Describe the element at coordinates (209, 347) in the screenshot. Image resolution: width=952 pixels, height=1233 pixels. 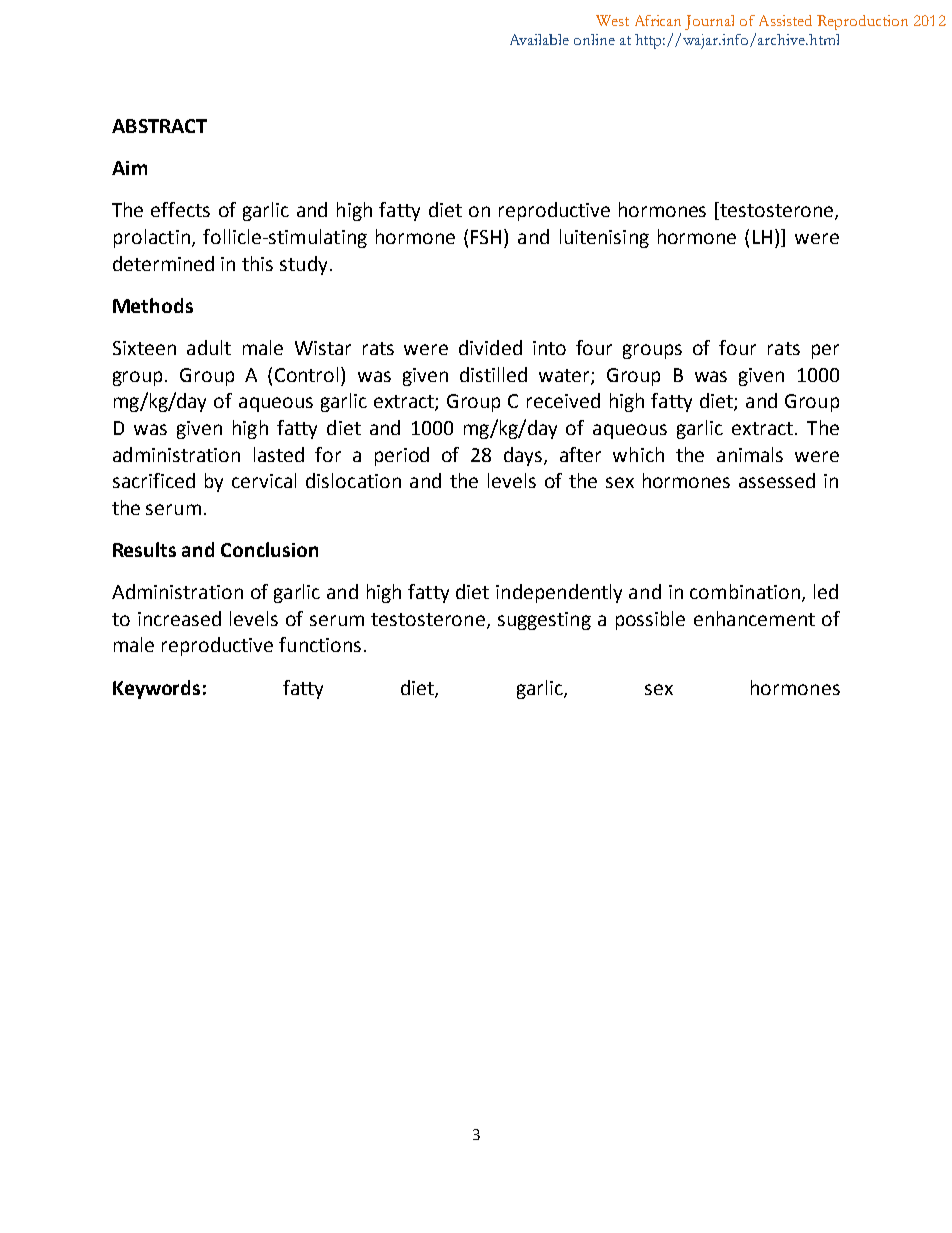
I see `adult` at that location.
